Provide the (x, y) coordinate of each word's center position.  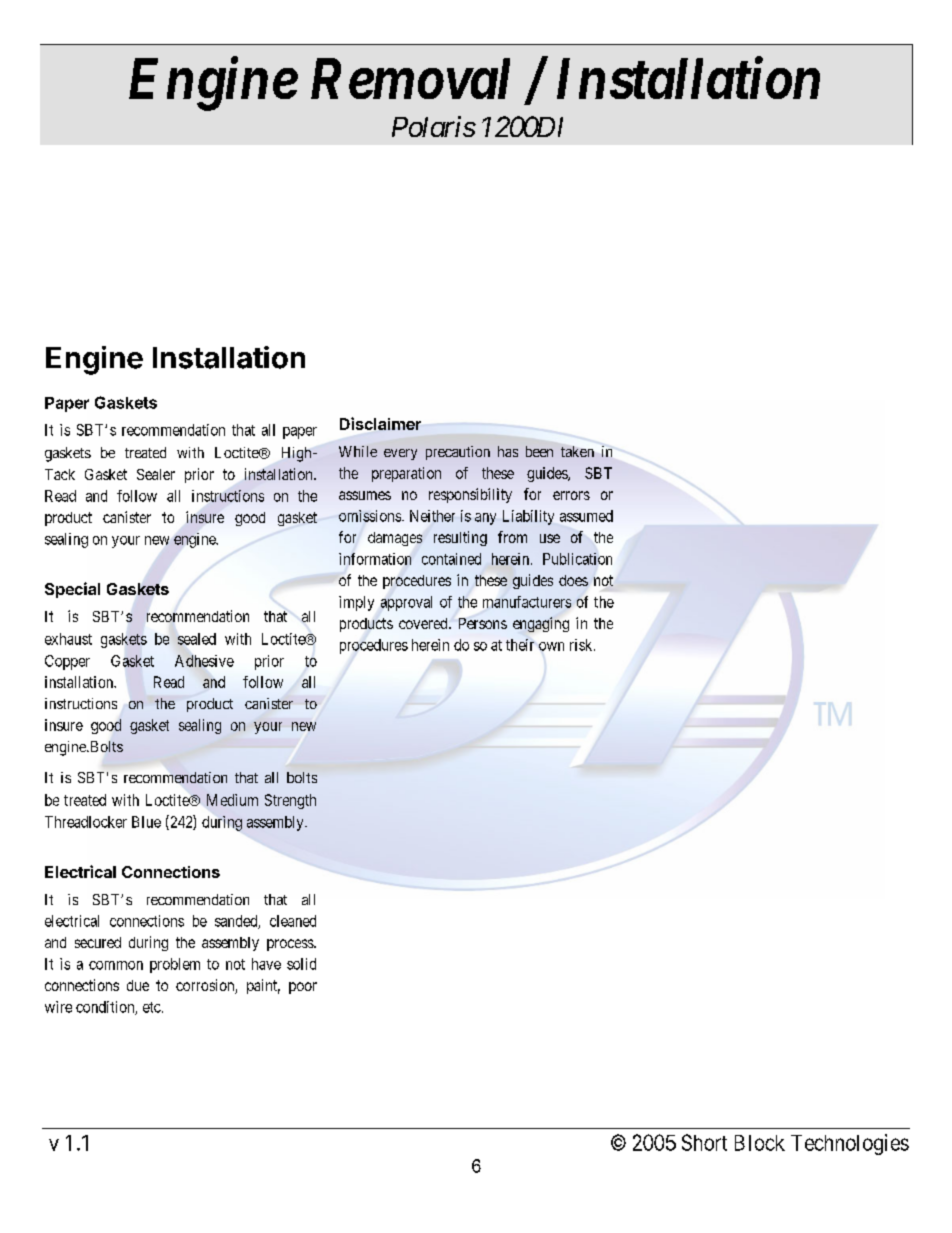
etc (152, 1007)
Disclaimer (380, 423)
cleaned (293, 921)
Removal (410, 78)
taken (577, 451)
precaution (458, 453)
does (573, 580)
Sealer (156, 474)
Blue (146, 822)
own (551, 646)
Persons (483, 623)
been (539, 451)
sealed (197, 639)
